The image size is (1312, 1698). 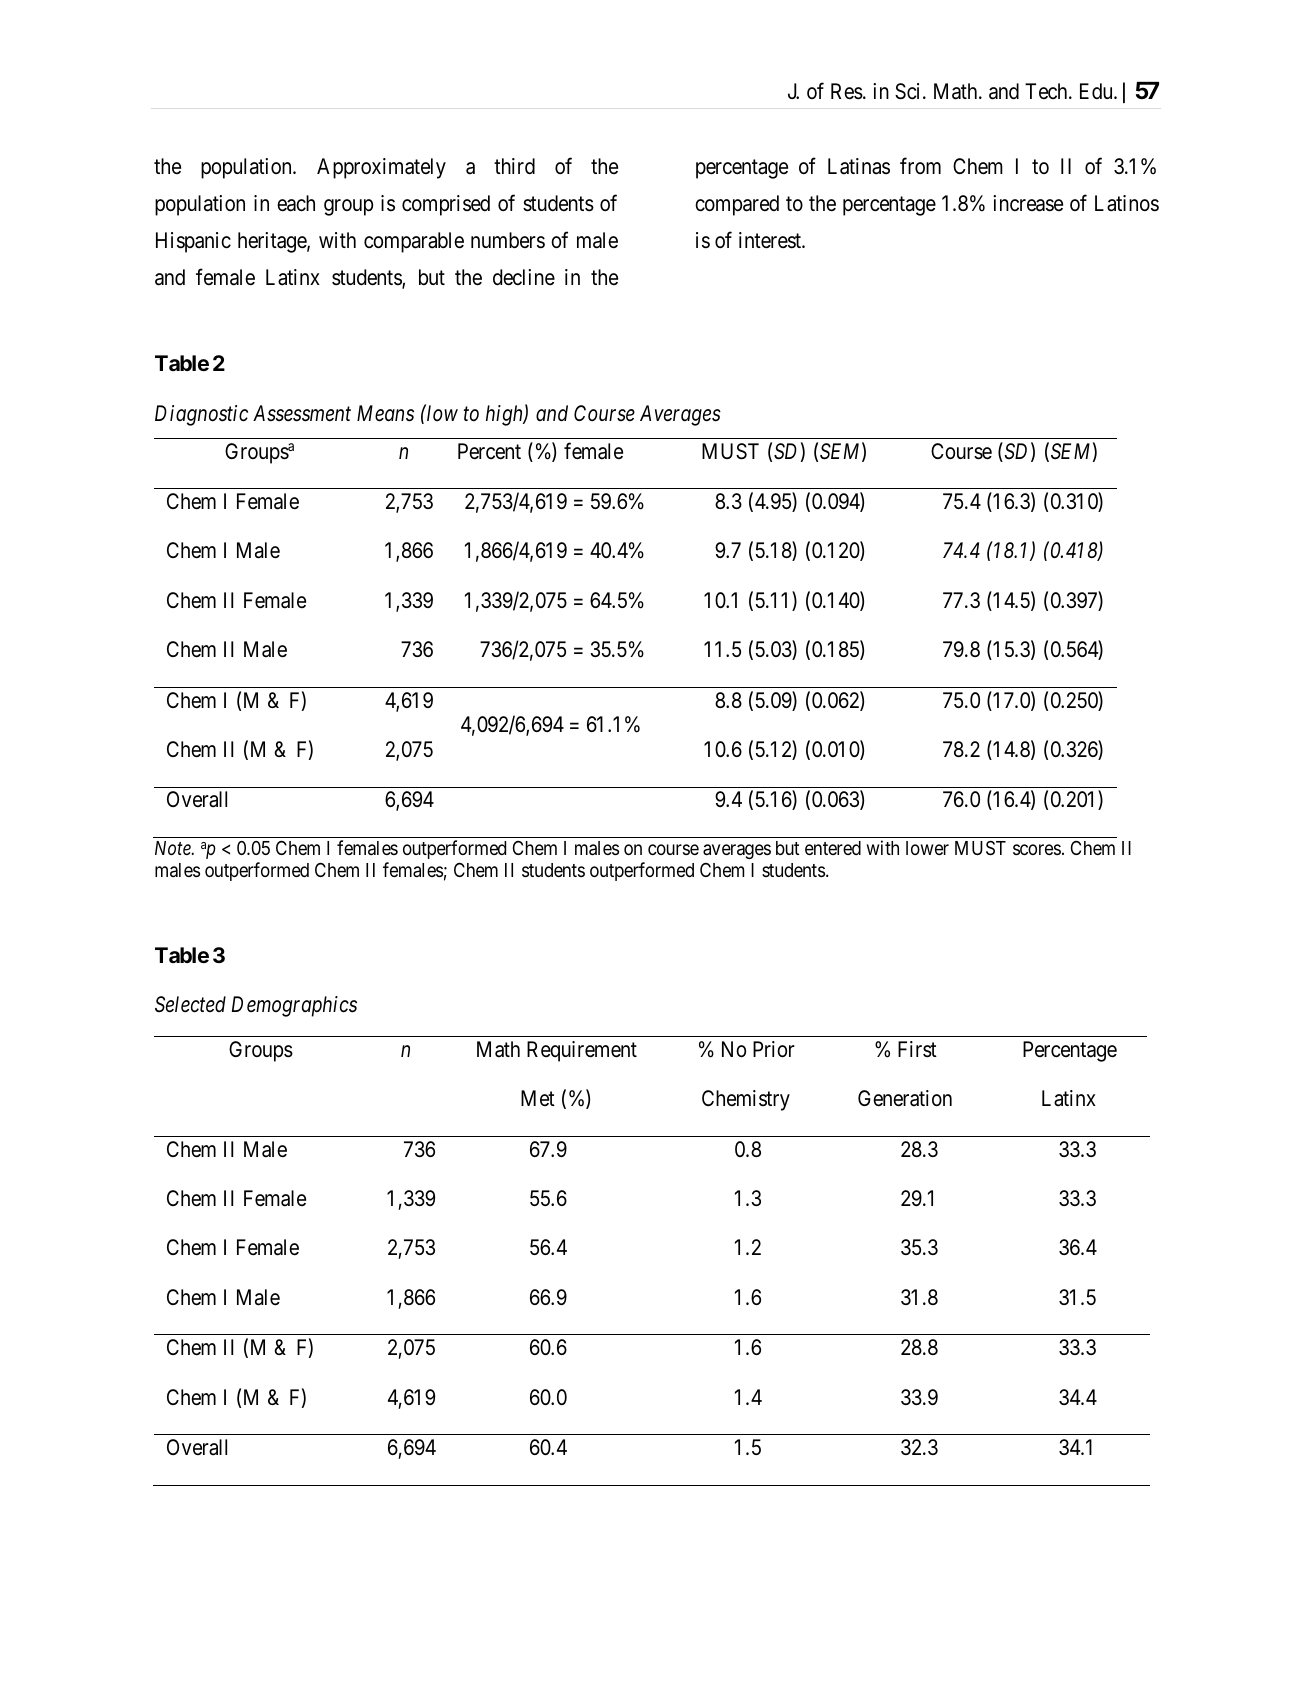 I want to click on Requirement, so click(x=582, y=1051).
